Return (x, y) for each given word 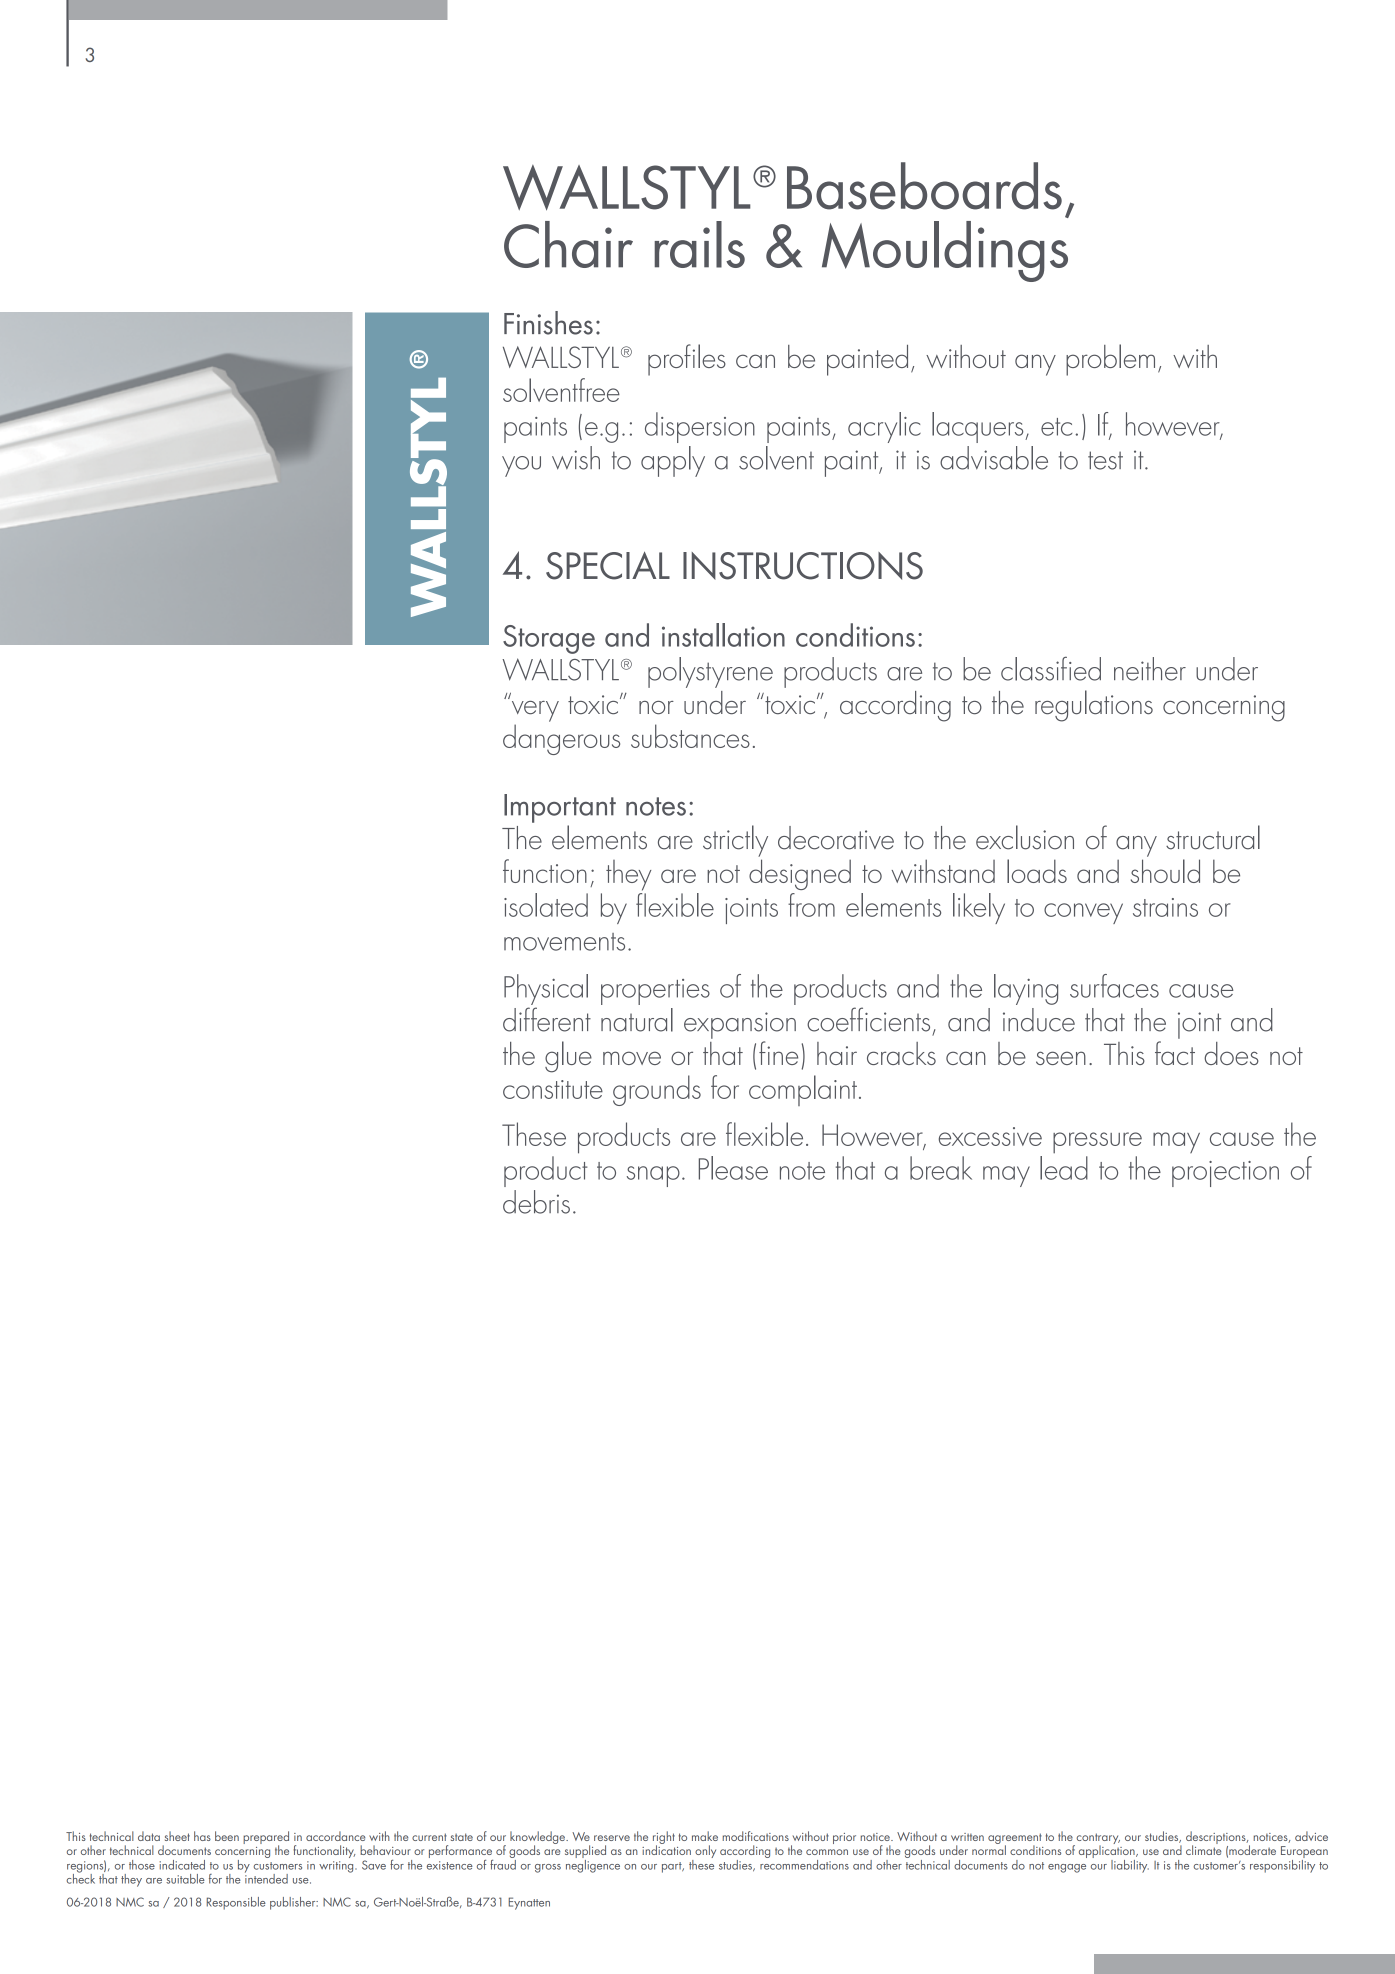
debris (536, 1202)
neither (1150, 669)
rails (699, 244)
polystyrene (710, 672)
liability (1130, 1866)
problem (1110, 360)
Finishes (548, 323)
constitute (553, 1089)
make (705, 1836)
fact (1175, 1053)
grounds (657, 1090)
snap (653, 1176)
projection (1225, 1174)
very (534, 710)
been (227, 1836)
